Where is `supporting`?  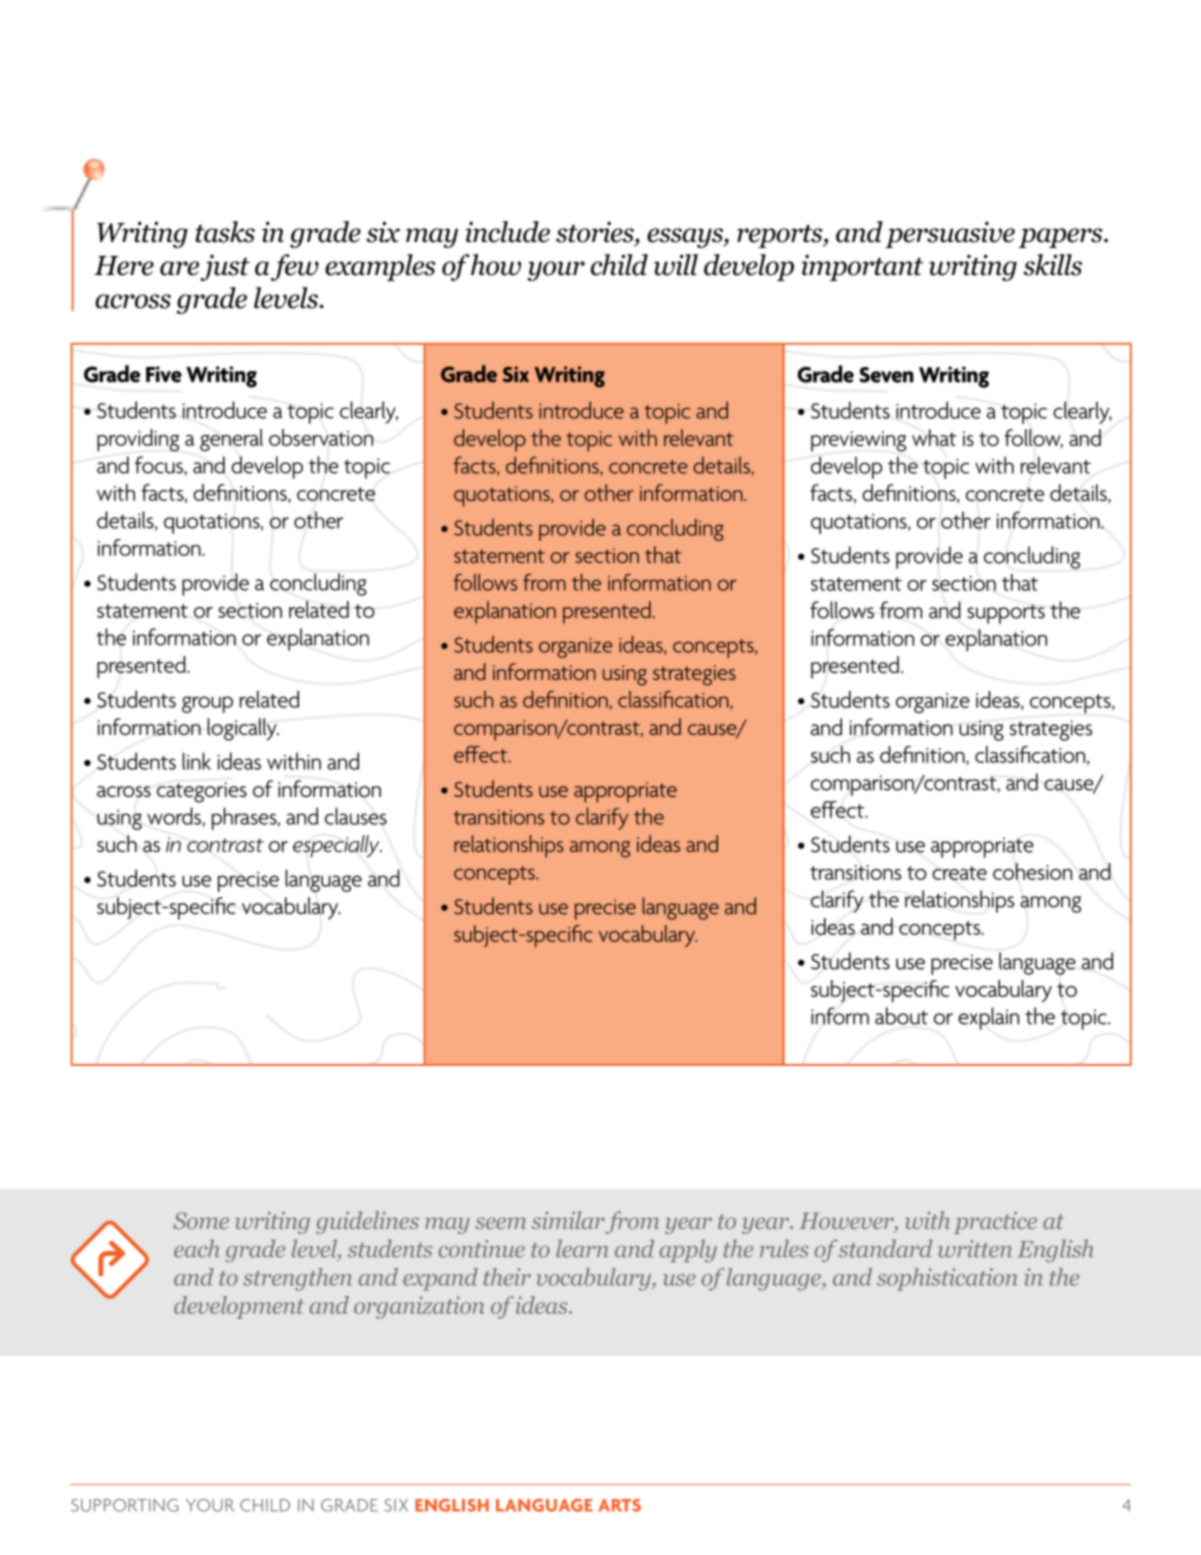 supporting is located at coordinates (125, 1505).
